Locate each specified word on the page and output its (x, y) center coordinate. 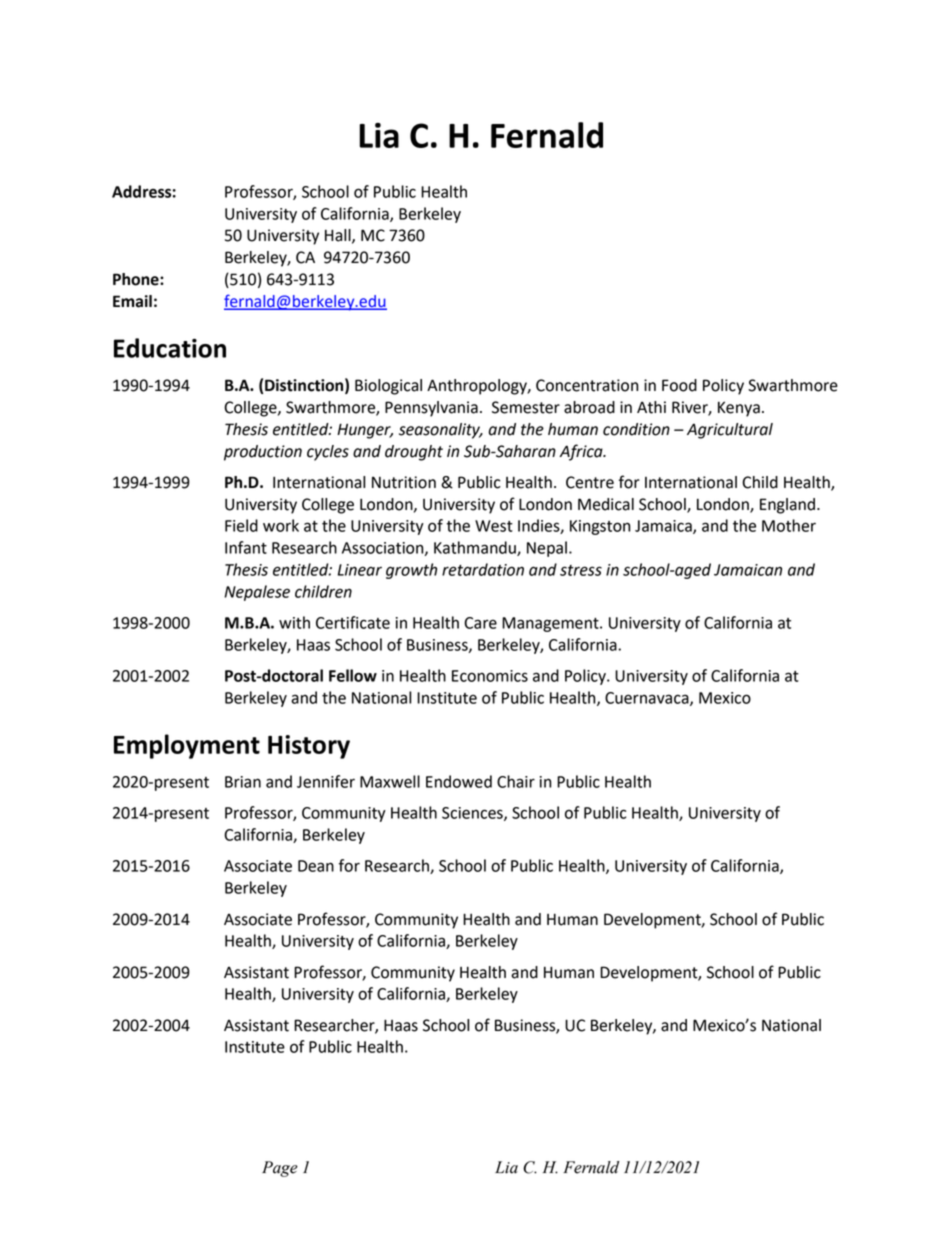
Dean (316, 866)
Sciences (473, 814)
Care (480, 623)
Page (280, 1169)
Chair (516, 781)
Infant (246, 547)
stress (581, 570)
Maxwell (390, 781)
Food (679, 385)
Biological (388, 387)
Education (170, 348)
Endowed (459, 781)
